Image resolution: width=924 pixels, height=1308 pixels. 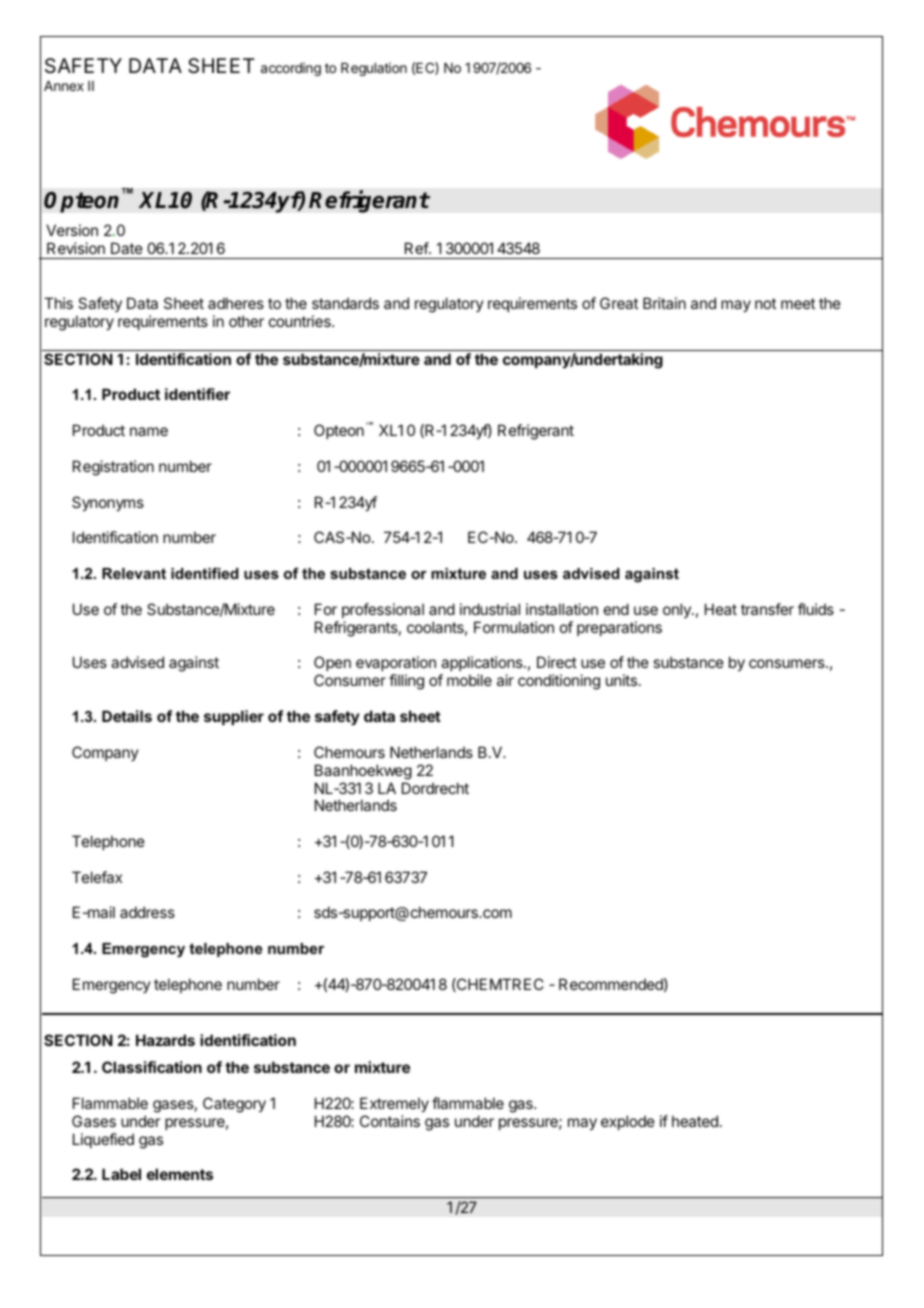 What do you see at coordinates (664, 303) in the screenshot?
I see `Britain` at bounding box center [664, 303].
